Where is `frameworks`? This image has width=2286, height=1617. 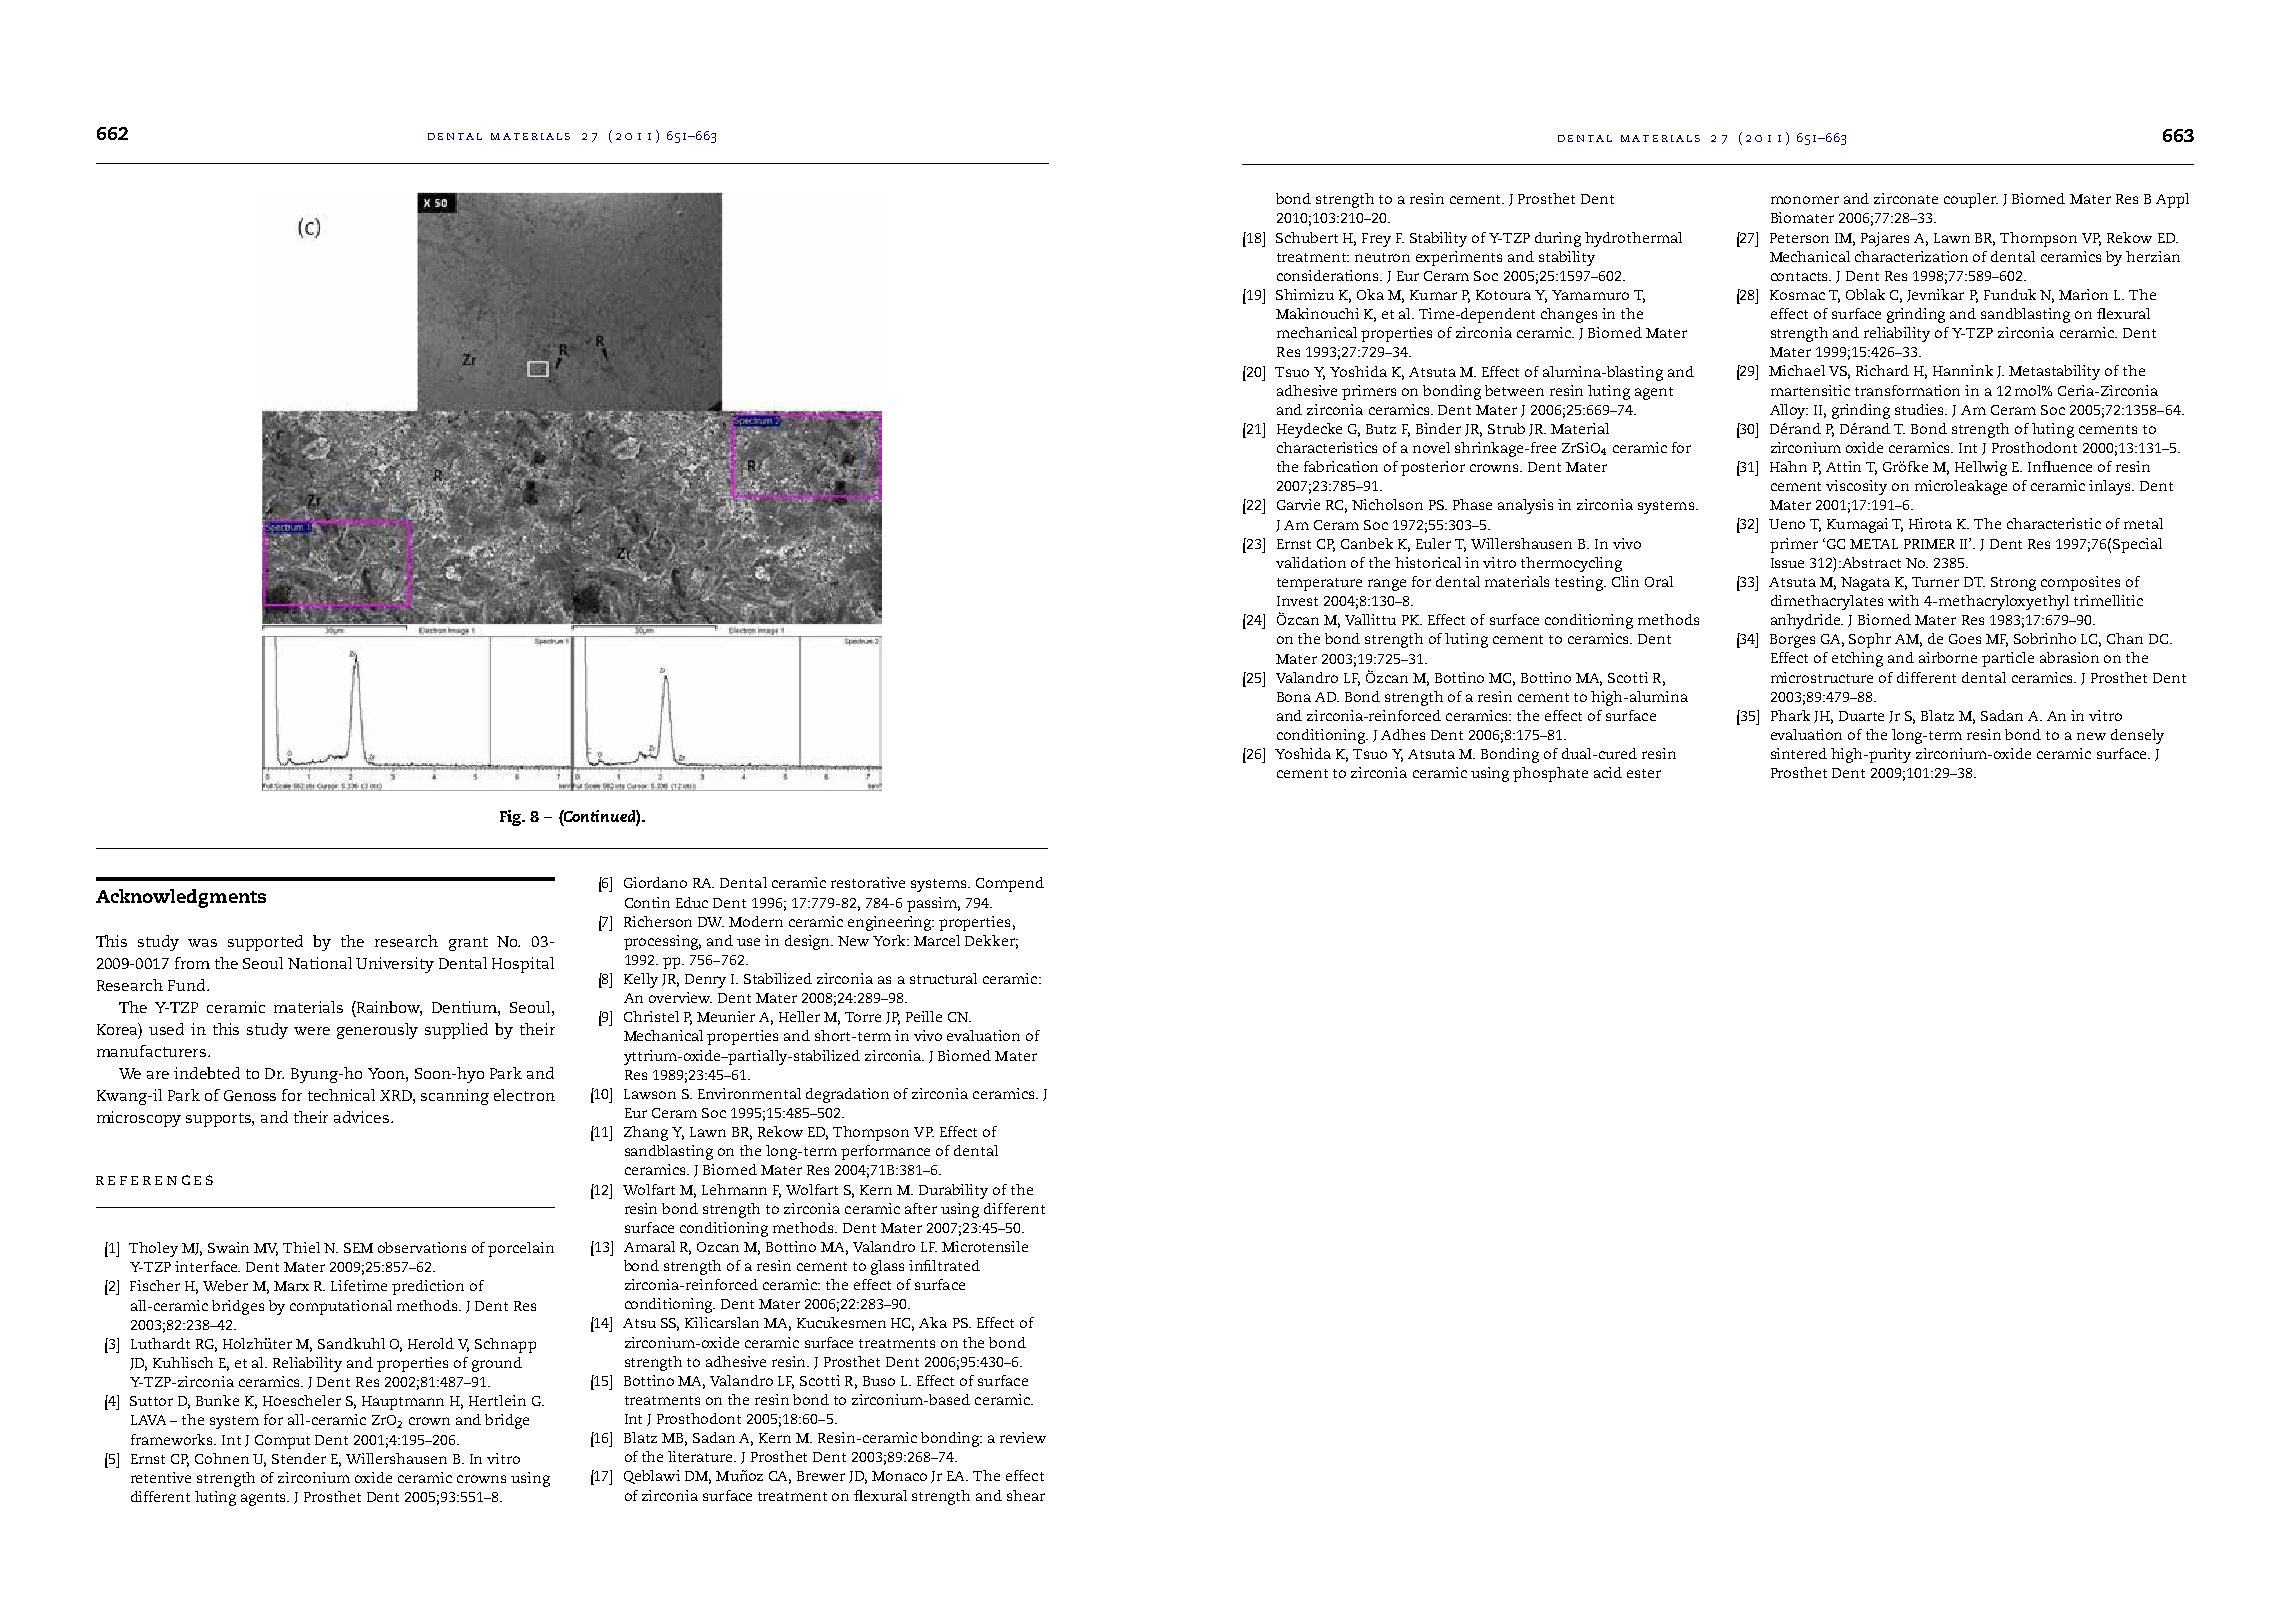 frameworks is located at coordinates (173, 1439).
